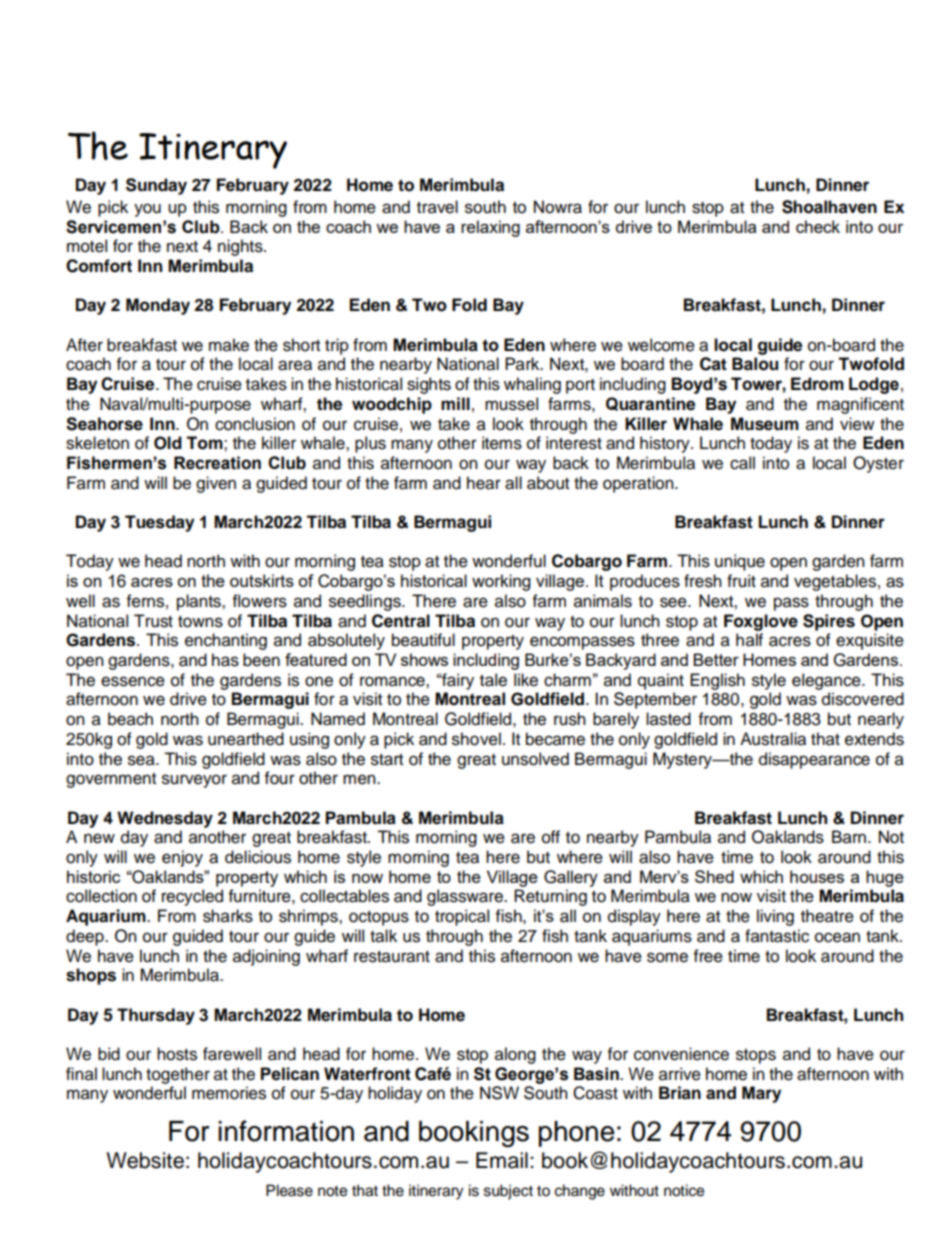 The width and height of the screenshot is (952, 1233). Describe the element at coordinates (147, 210) in the screenshot. I see `you` at that location.
